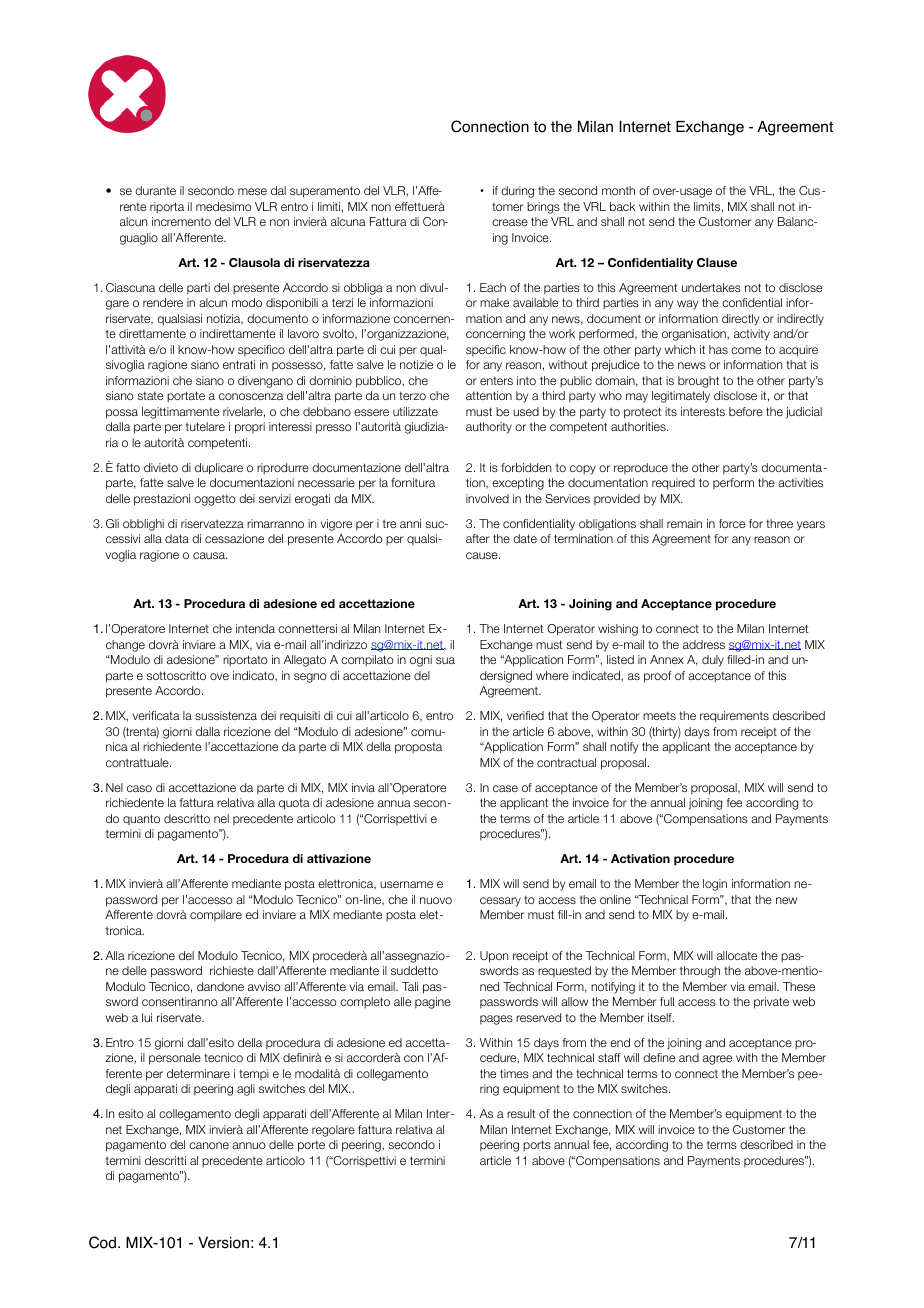 Image resolution: width=924 pixels, height=1308 pixels. What do you see at coordinates (659, 1057) in the screenshot?
I see `define` at bounding box center [659, 1057].
